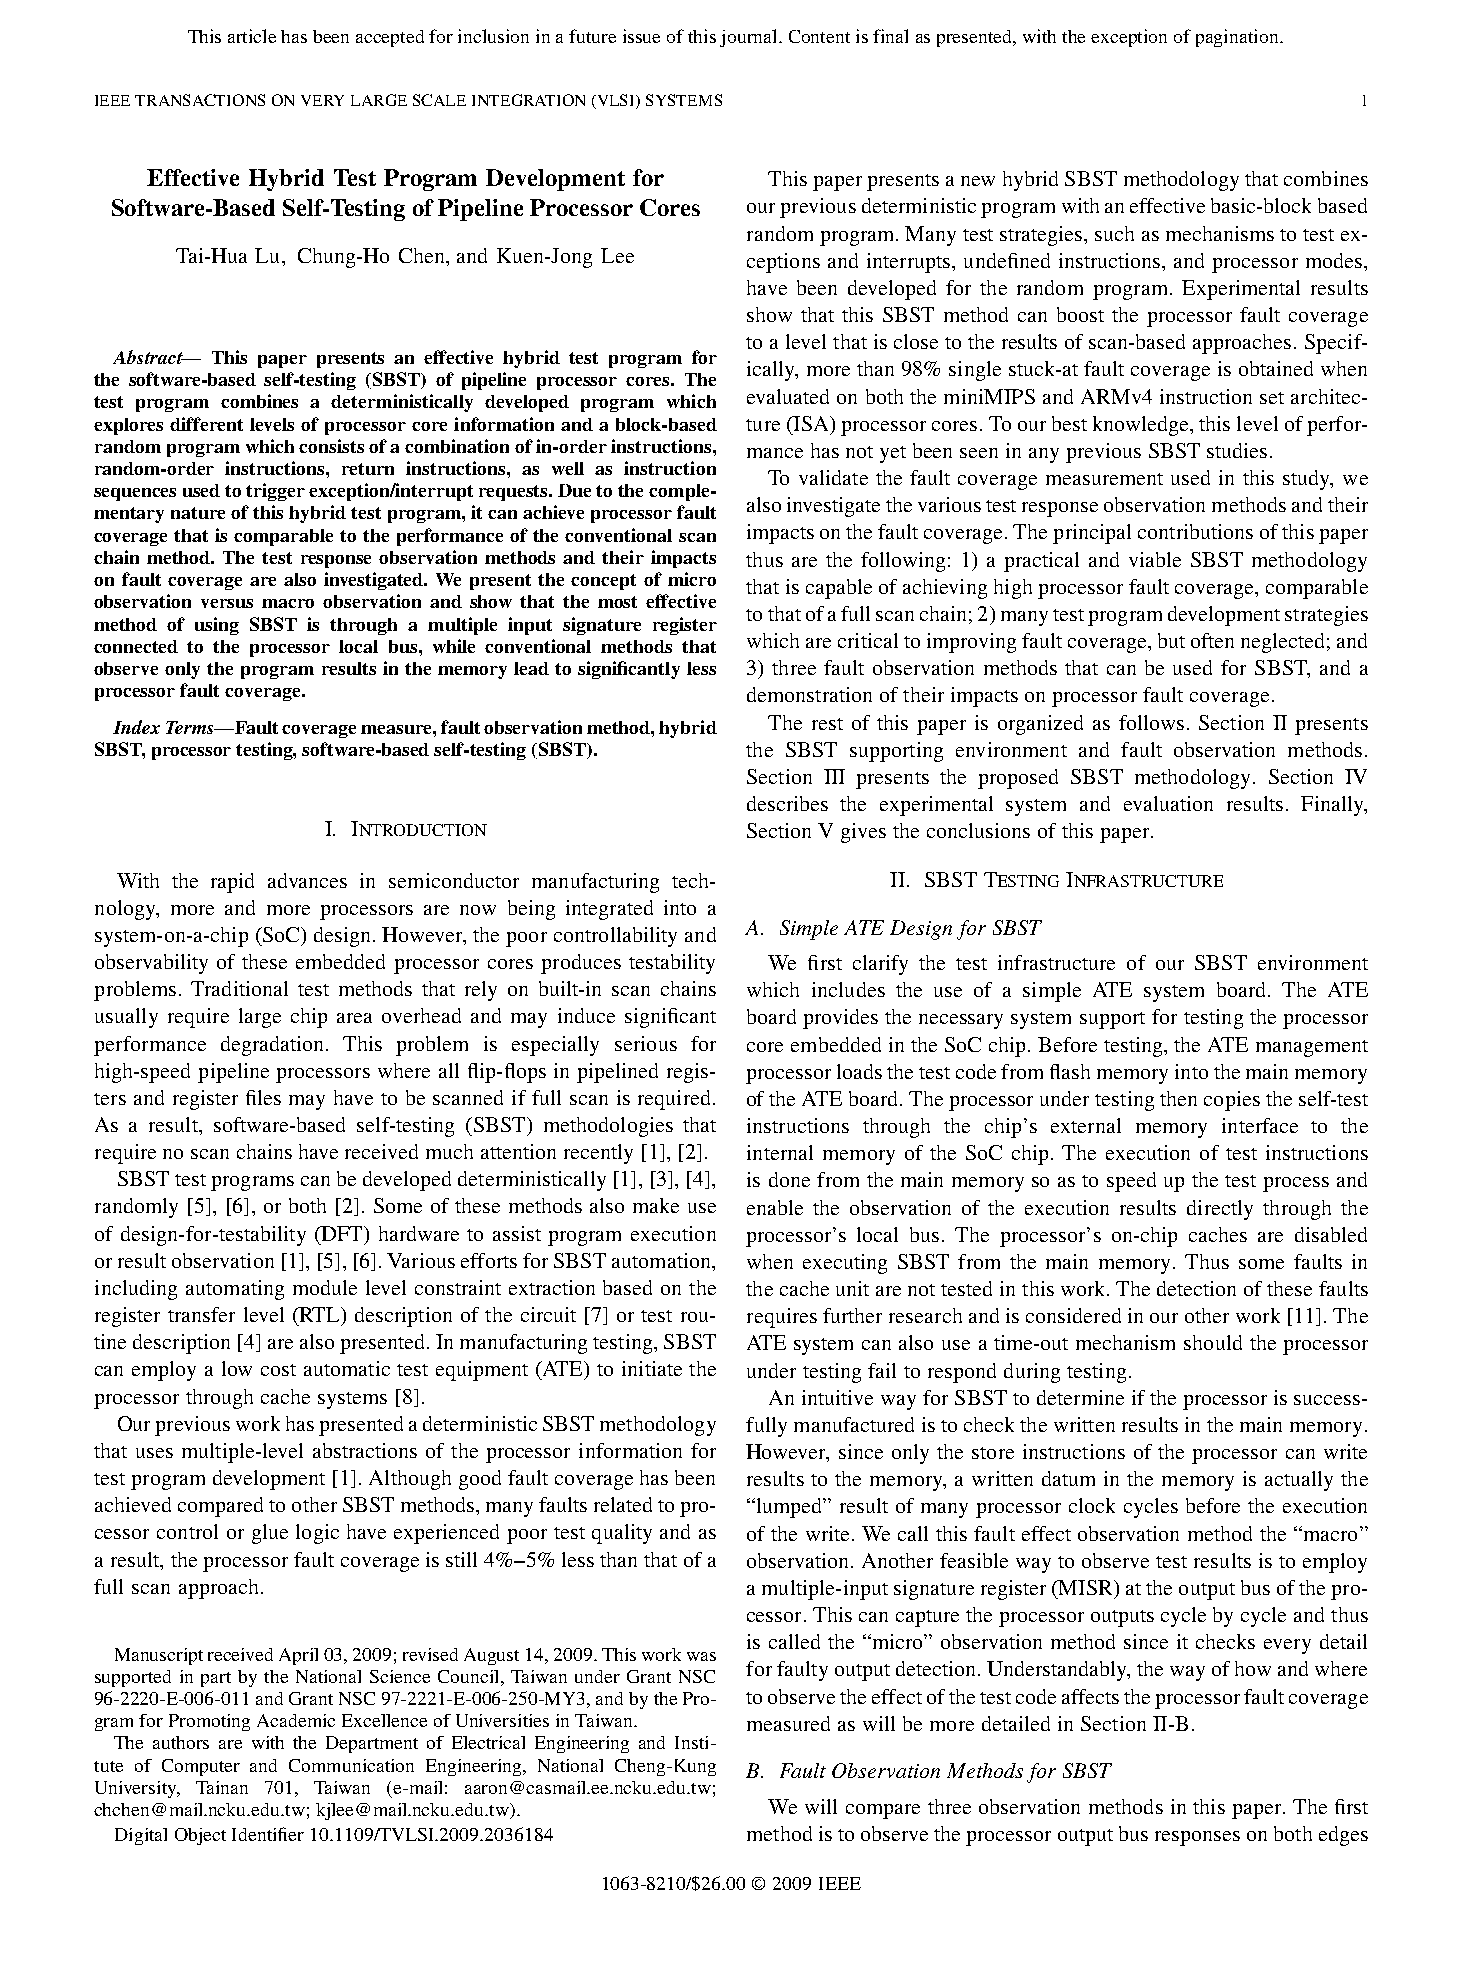 The image size is (1472, 1963). Describe the element at coordinates (652, 1368) in the page. I see `initiate` at that location.
